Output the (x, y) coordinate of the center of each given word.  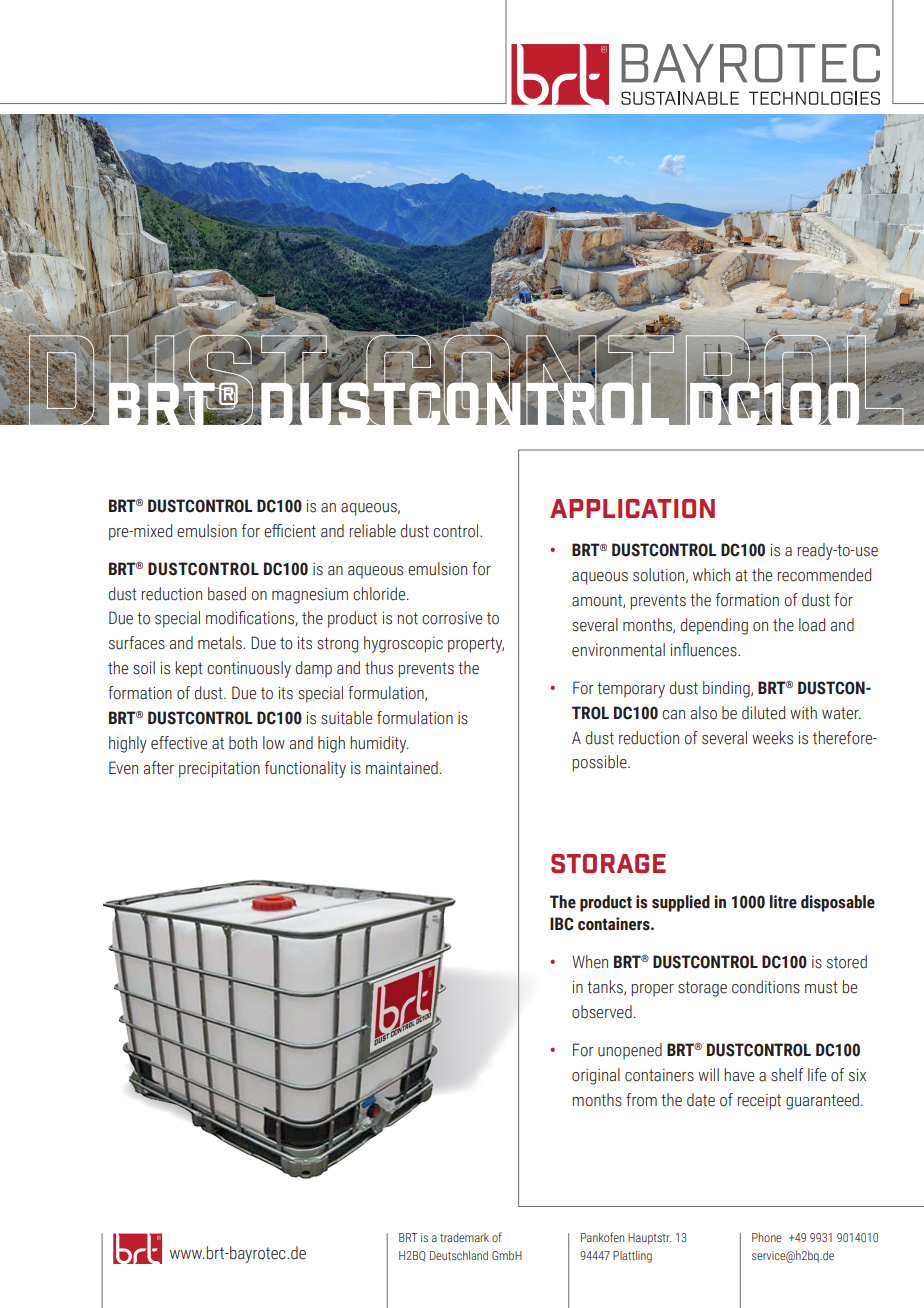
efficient (290, 531)
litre (783, 902)
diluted (763, 713)
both (243, 743)
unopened (630, 1051)
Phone (767, 1237)
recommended (824, 575)
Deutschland (459, 1255)
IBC (562, 924)
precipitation (219, 770)
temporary (631, 690)
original (596, 1076)
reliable (373, 531)
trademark (464, 1237)
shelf (787, 1075)
